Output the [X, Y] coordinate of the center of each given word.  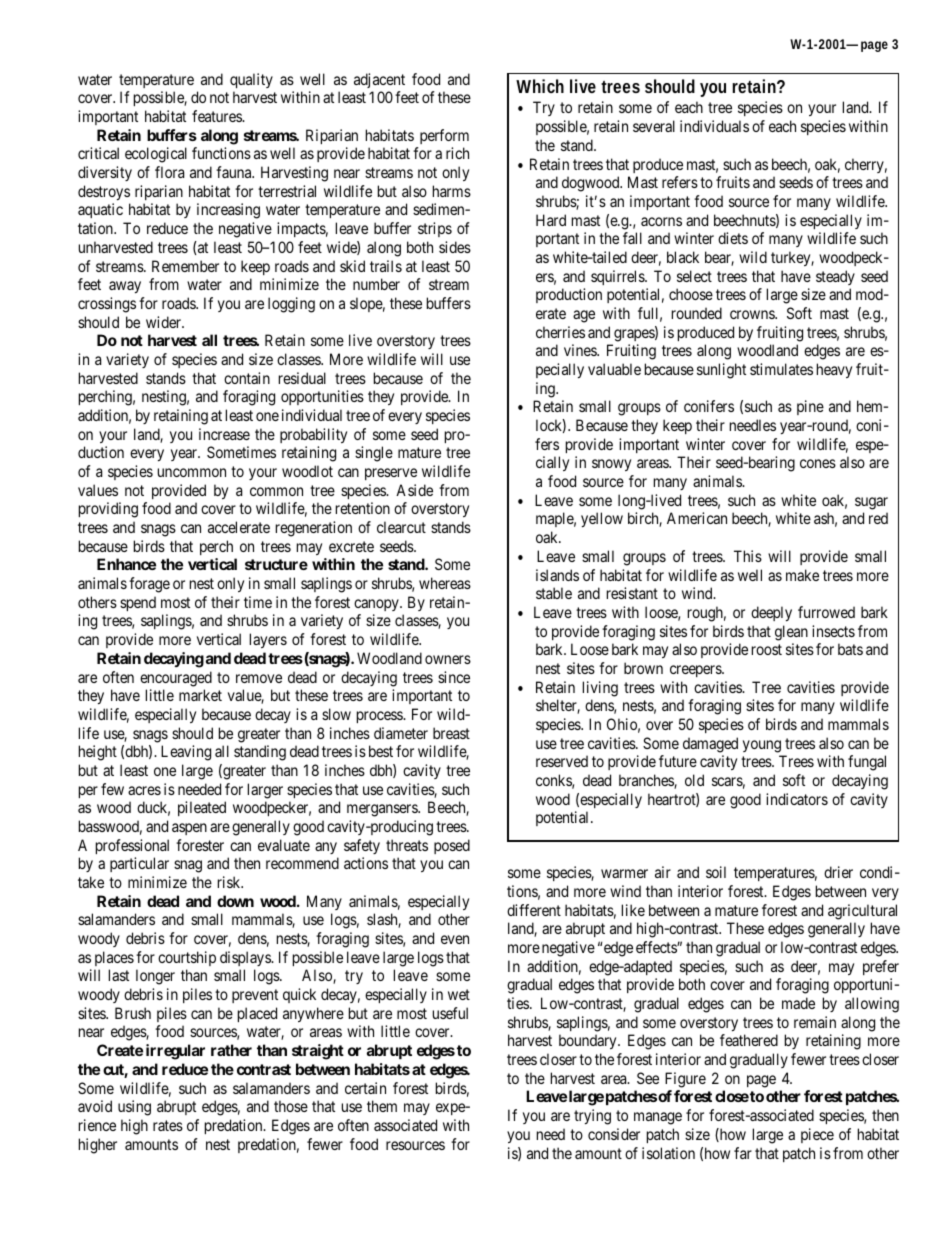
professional [132, 846]
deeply [771, 613]
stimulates [781, 369]
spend [138, 603]
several [654, 126]
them [382, 1106]
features [217, 116]
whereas [445, 583]
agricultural [862, 912]
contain [247, 378]
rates [168, 1125]
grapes [635, 335]
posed [452, 846]
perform [444, 136]
